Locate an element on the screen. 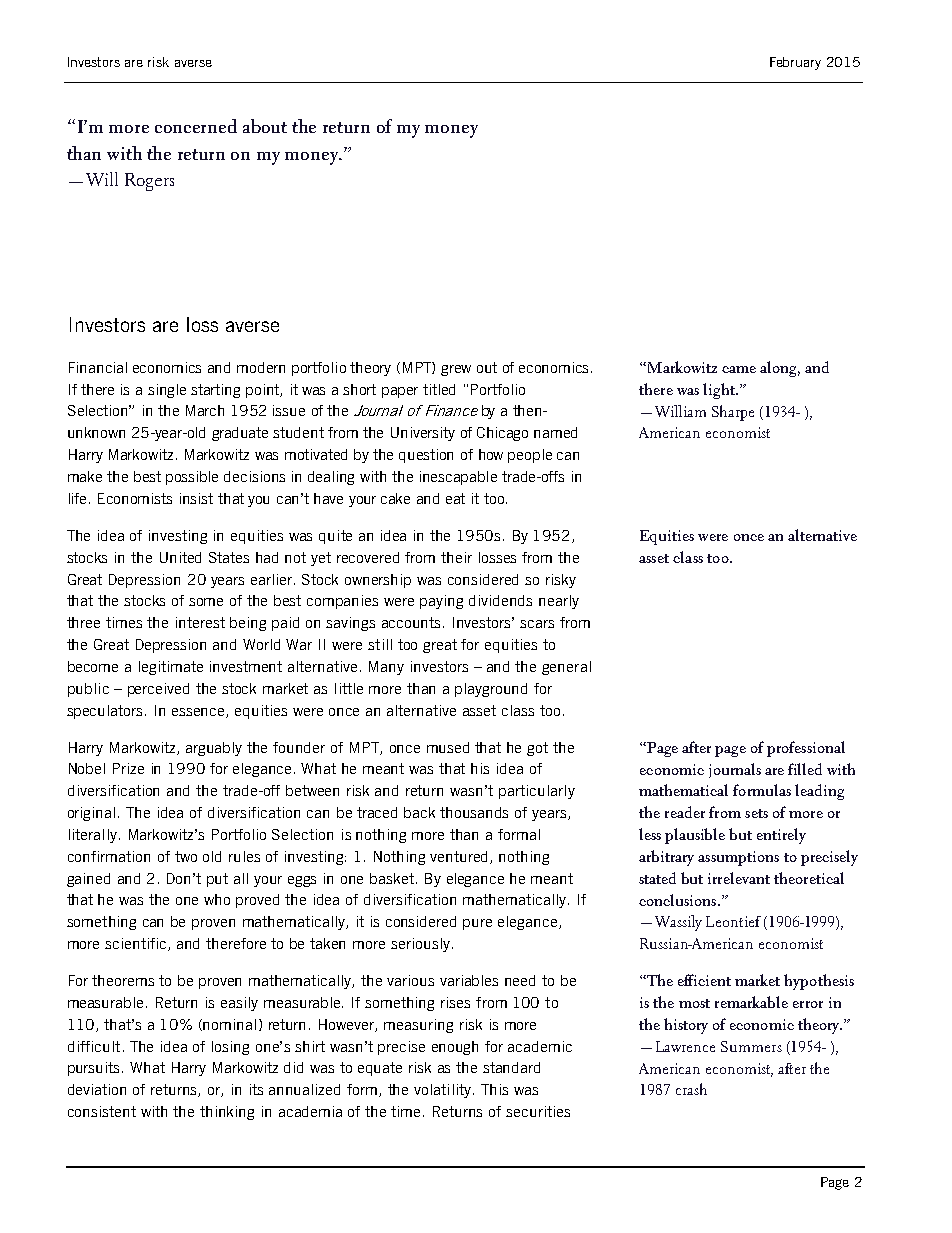  about is located at coordinates (265, 126).
